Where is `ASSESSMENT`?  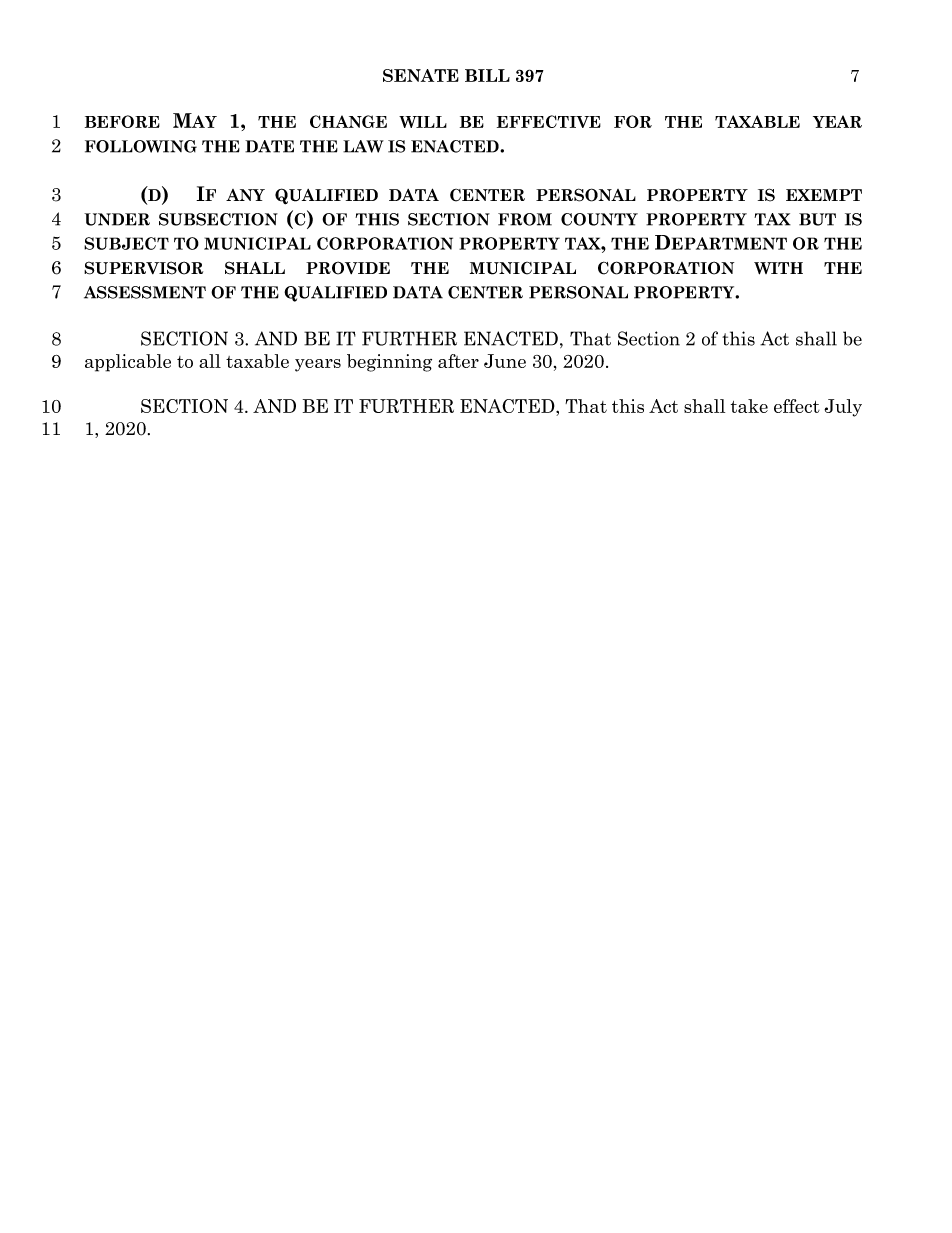
ASSESSMENT is located at coordinates (145, 292).
